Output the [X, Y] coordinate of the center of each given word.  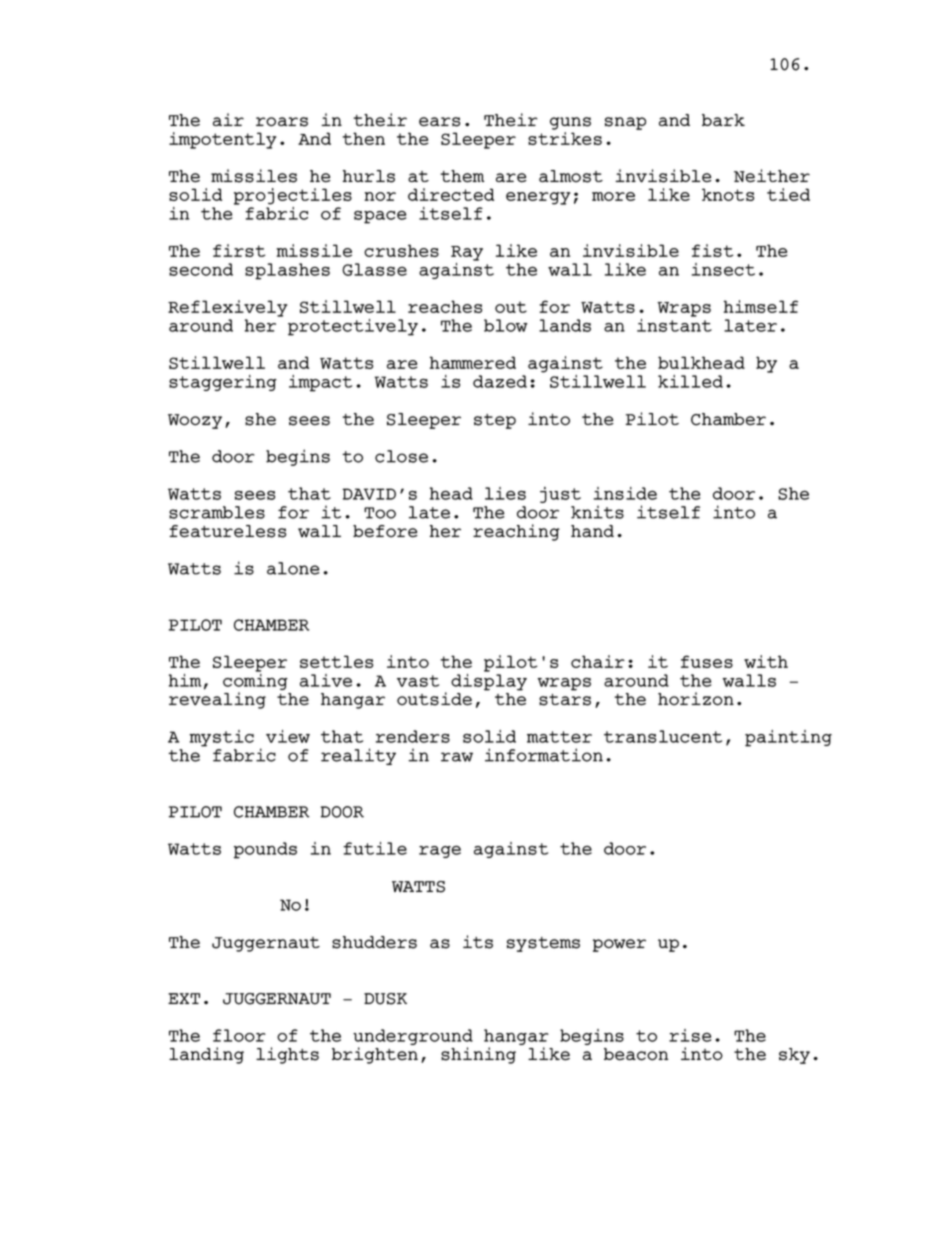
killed [690, 381]
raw [457, 757]
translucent [663, 736]
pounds [265, 850]
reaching [516, 532]
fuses [707, 661]
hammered [473, 362]
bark [723, 120]
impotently [222, 140]
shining [478, 1055]
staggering [223, 383]
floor [239, 1035]
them [462, 176]
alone [293, 568]
